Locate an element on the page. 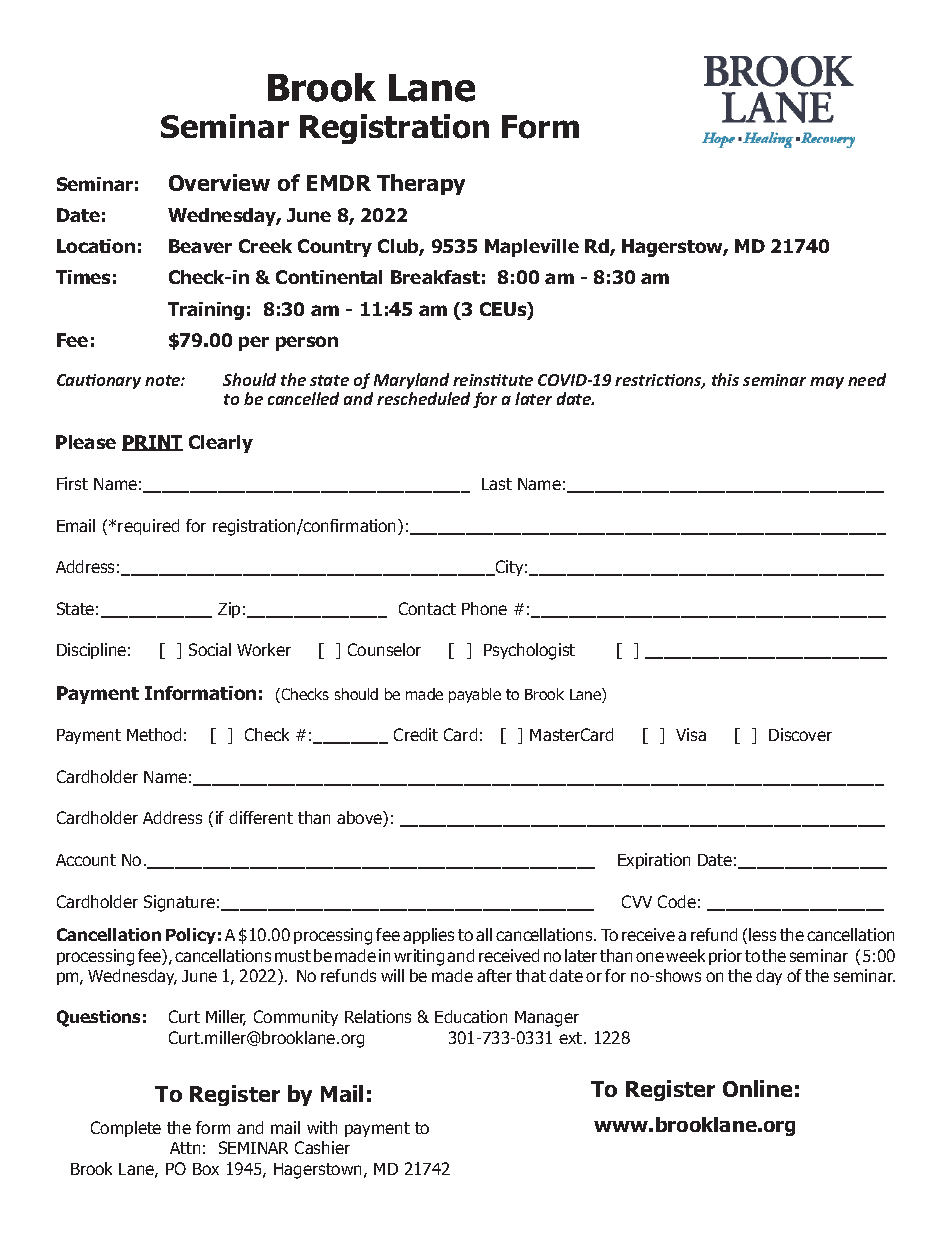  Discover is located at coordinates (800, 734).
